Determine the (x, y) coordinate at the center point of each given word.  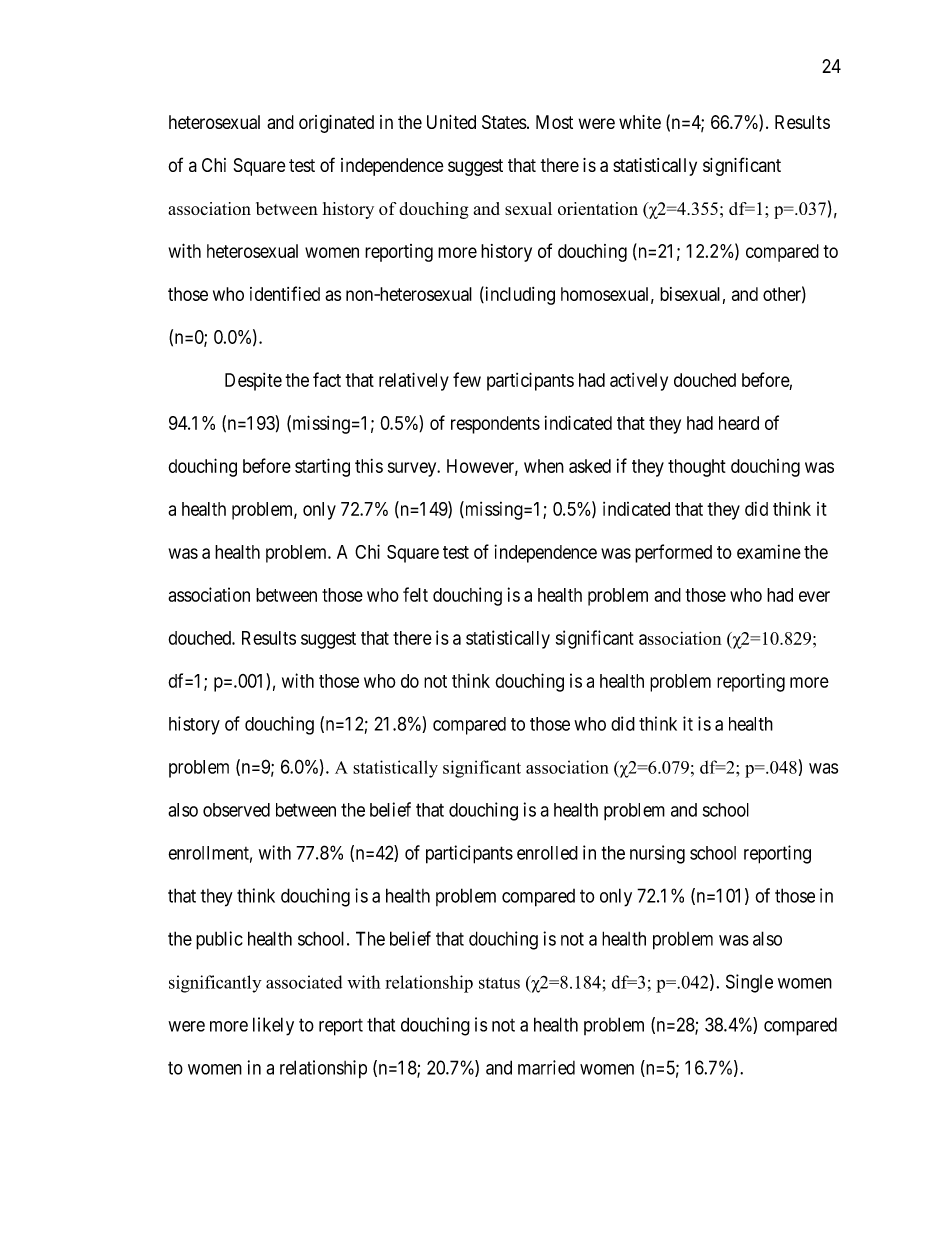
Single (749, 983)
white (640, 122)
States (504, 122)
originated (336, 124)
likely (273, 1026)
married (546, 1067)
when (544, 466)
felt (415, 594)
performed (673, 553)
